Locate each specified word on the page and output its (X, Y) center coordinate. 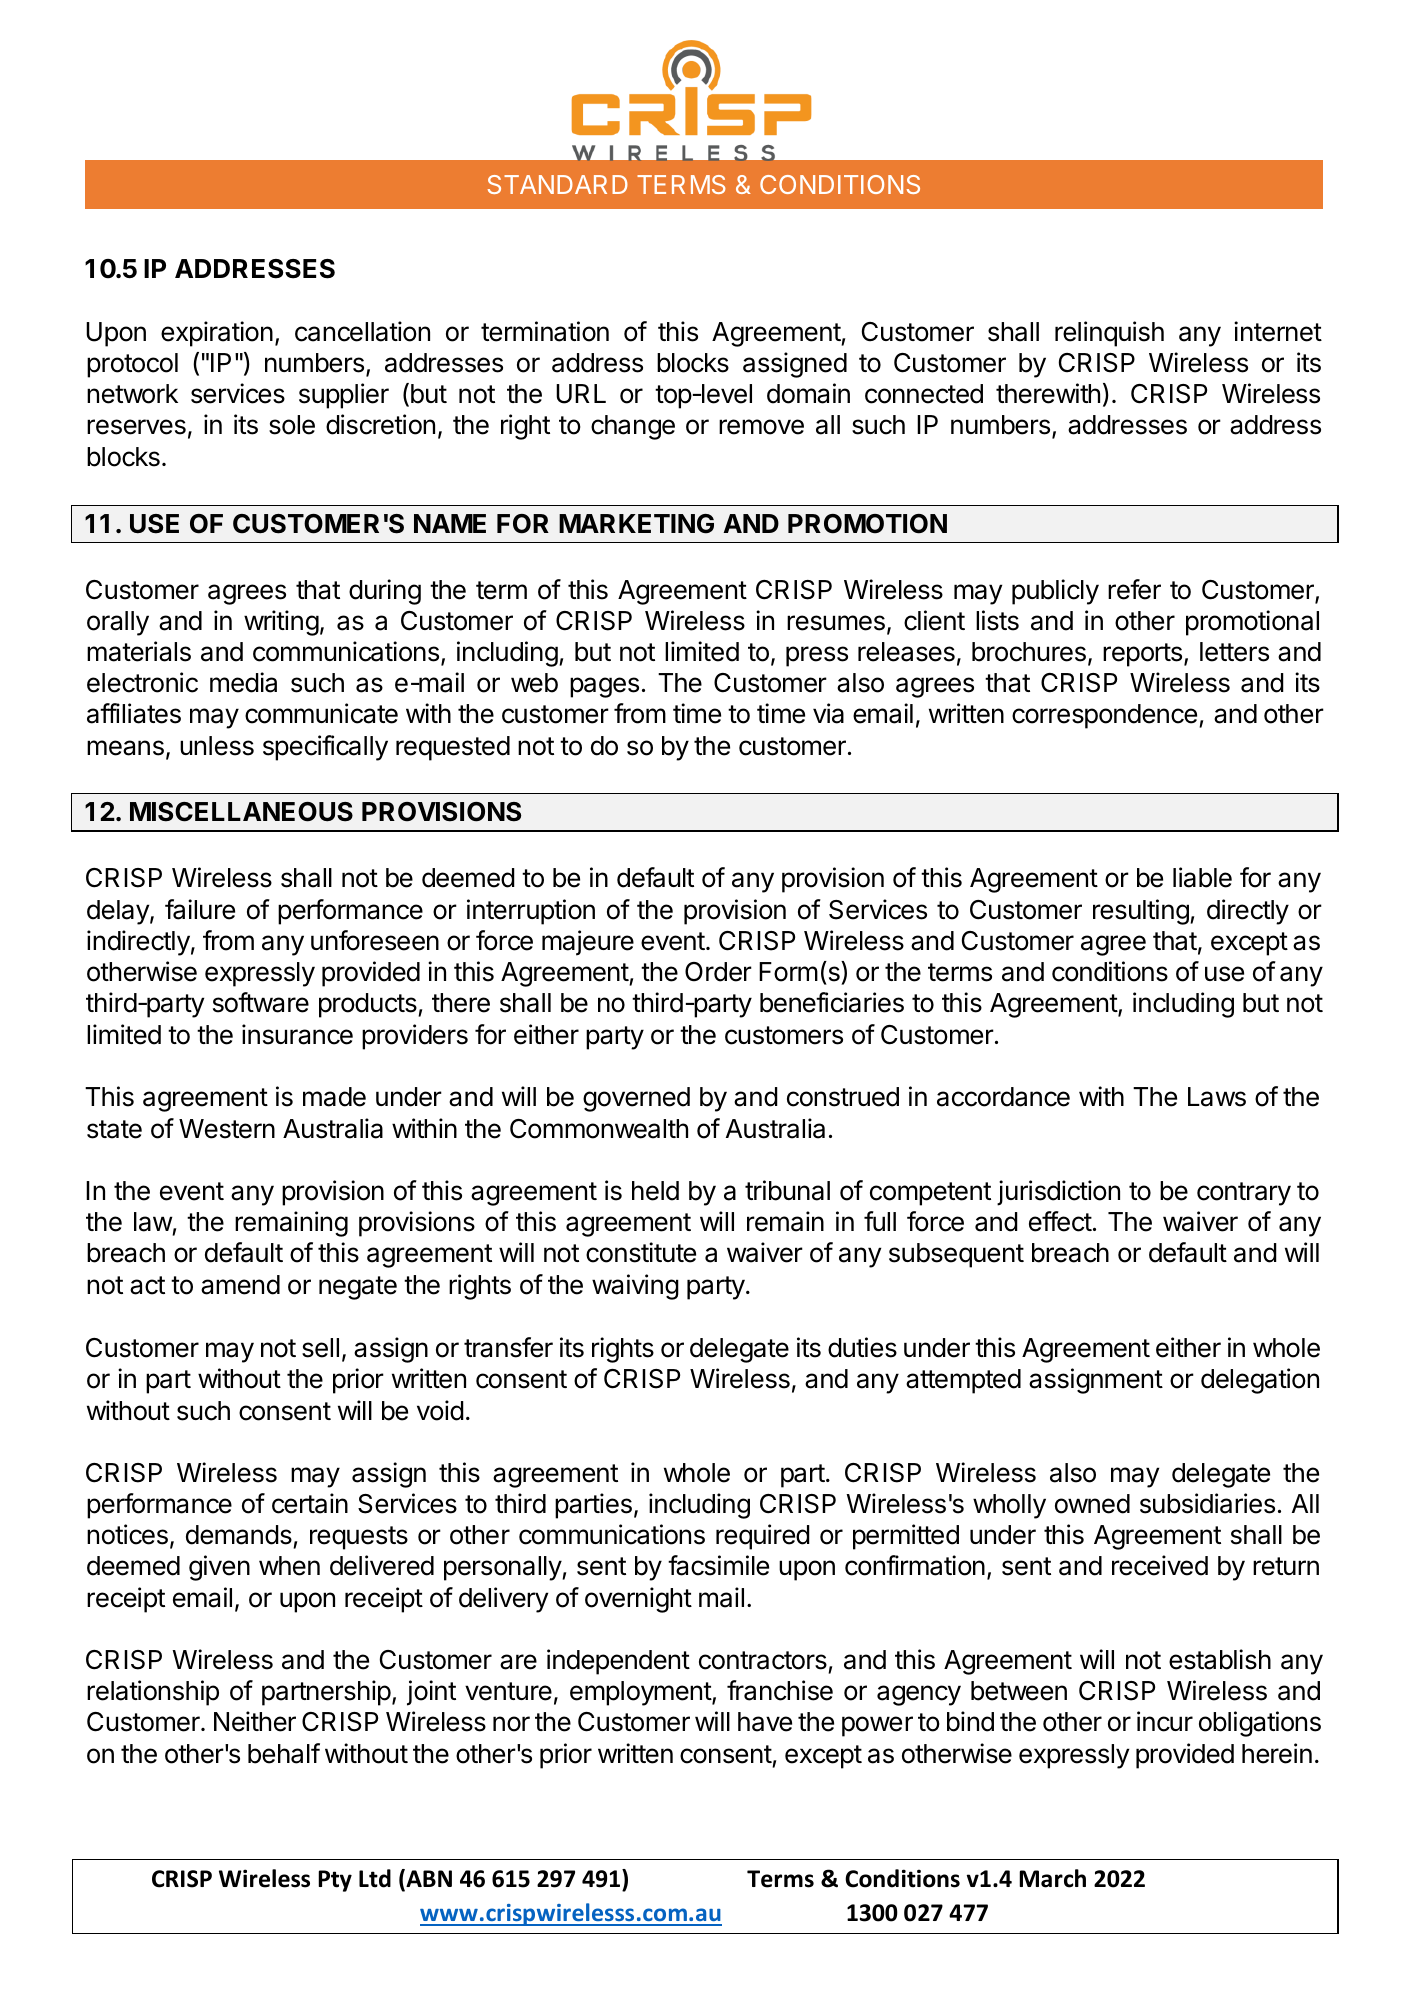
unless (217, 746)
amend (240, 1285)
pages (604, 687)
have (765, 1722)
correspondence (1104, 716)
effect (1060, 1221)
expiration (217, 334)
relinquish (1109, 334)
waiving (635, 1287)
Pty (335, 1881)
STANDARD (558, 184)
